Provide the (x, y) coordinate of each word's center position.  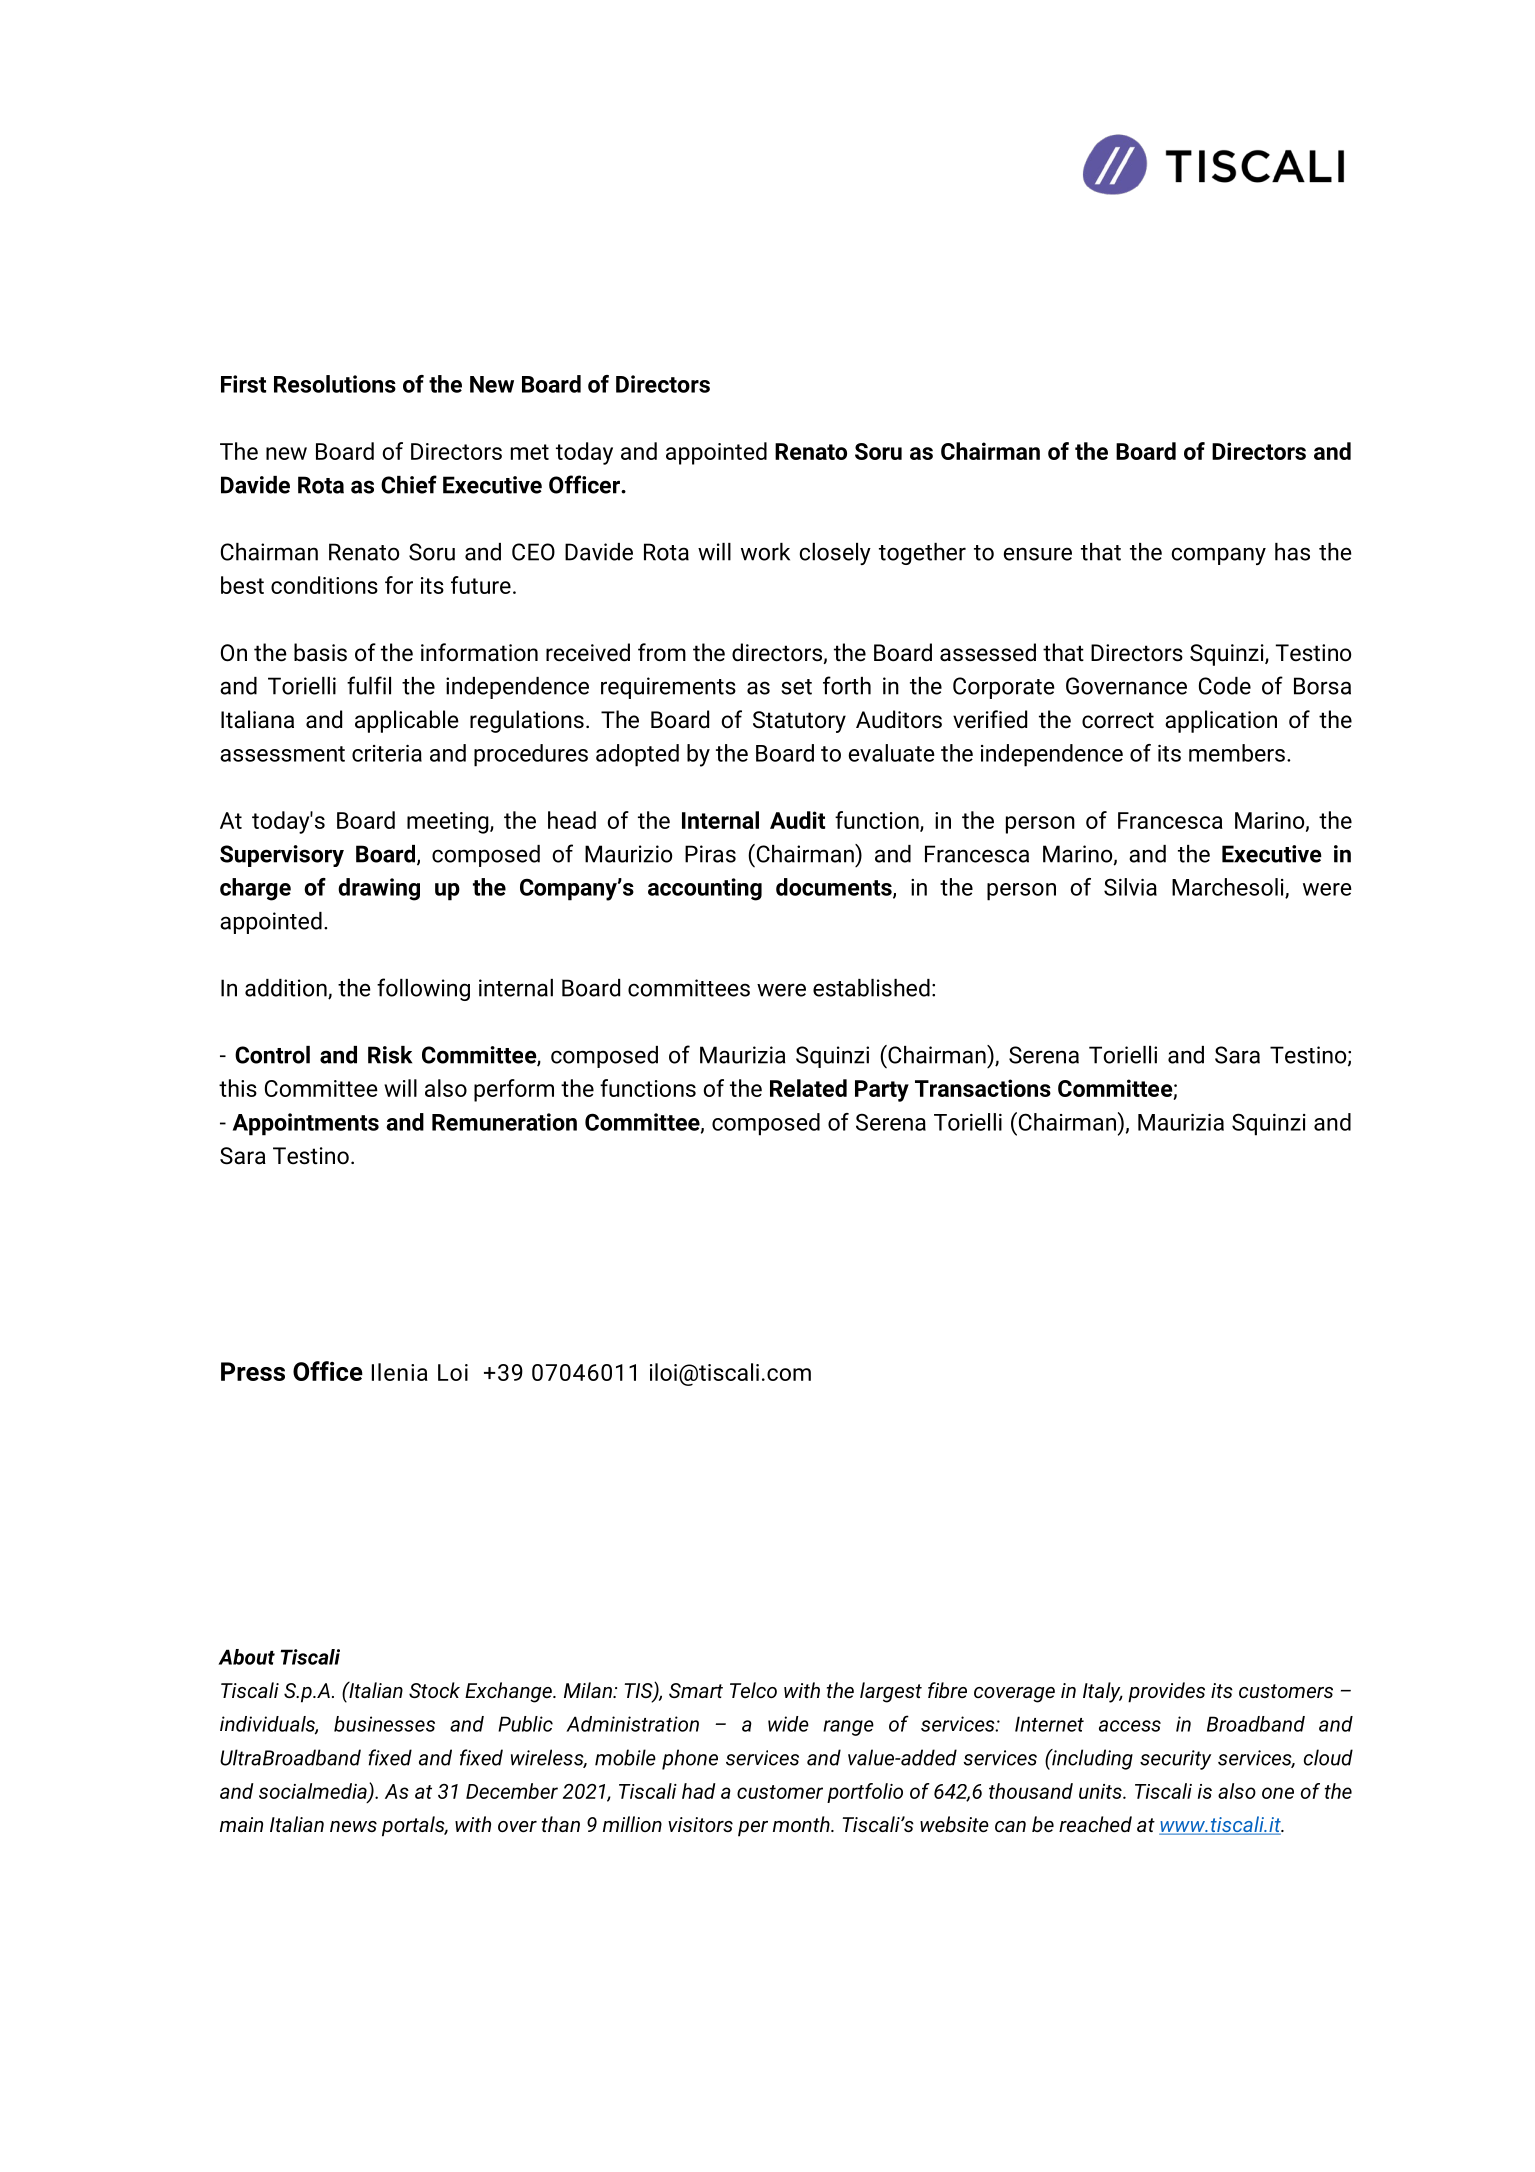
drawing (379, 889)
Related (808, 1088)
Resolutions (335, 384)
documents (835, 888)
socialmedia (314, 1792)
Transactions (983, 1088)
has (1292, 552)
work (765, 552)
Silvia (1130, 887)
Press (253, 1371)
